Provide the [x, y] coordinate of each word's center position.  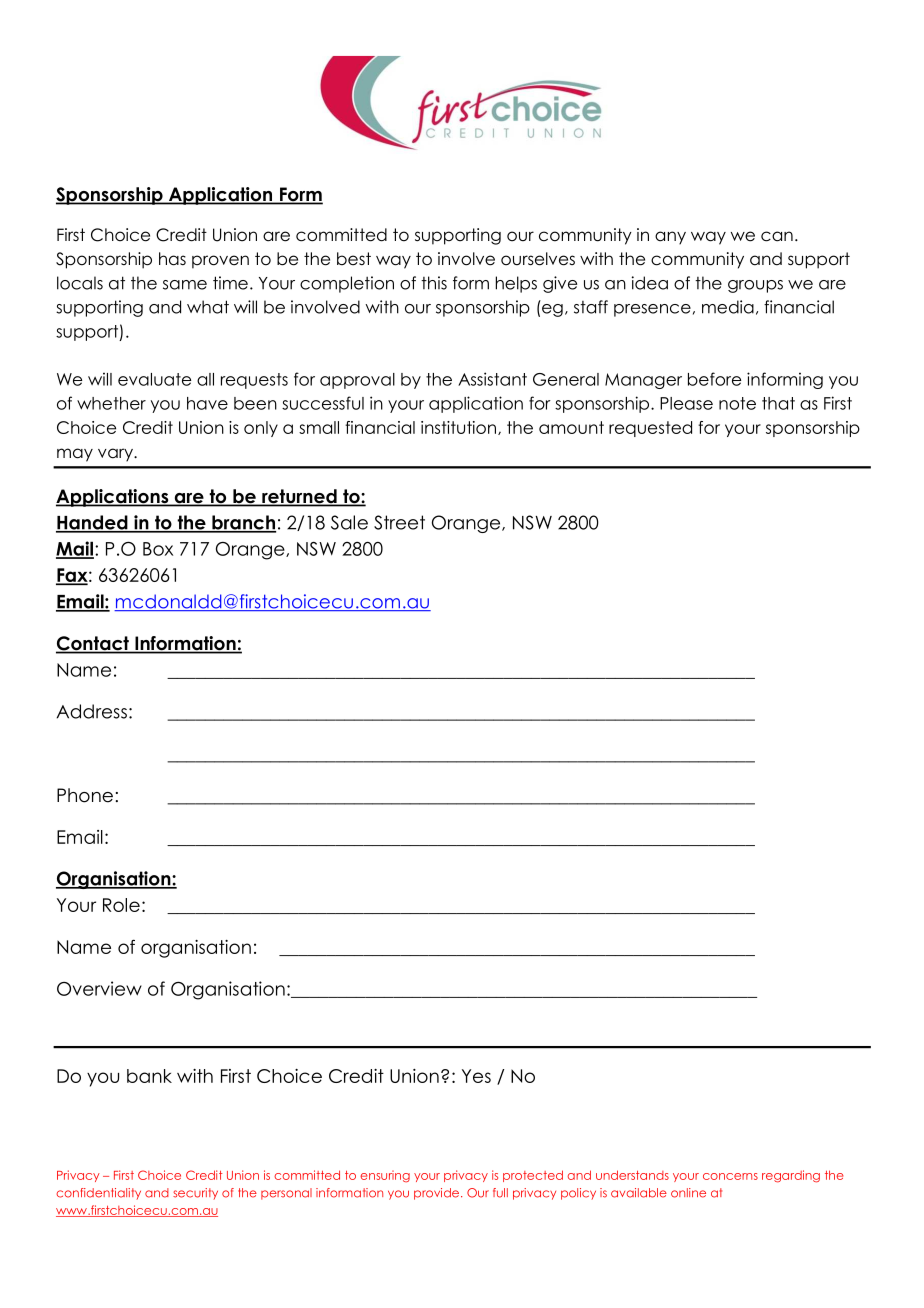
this [434, 283]
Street [399, 522]
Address [91, 711]
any [670, 238]
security [195, 1194]
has [172, 259]
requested [650, 429]
